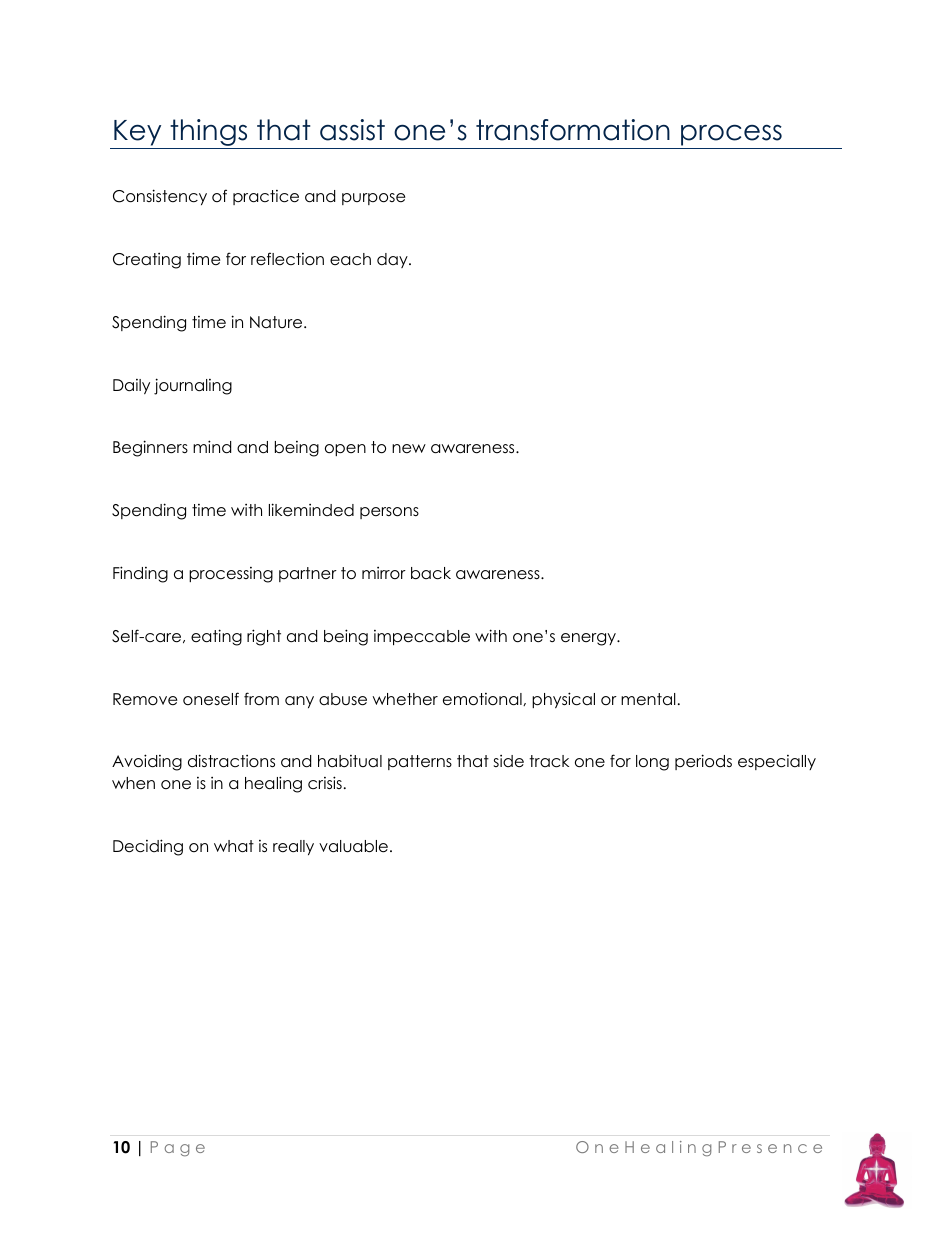  Describe the element at coordinates (393, 260) in the image. I see `day` at that location.
